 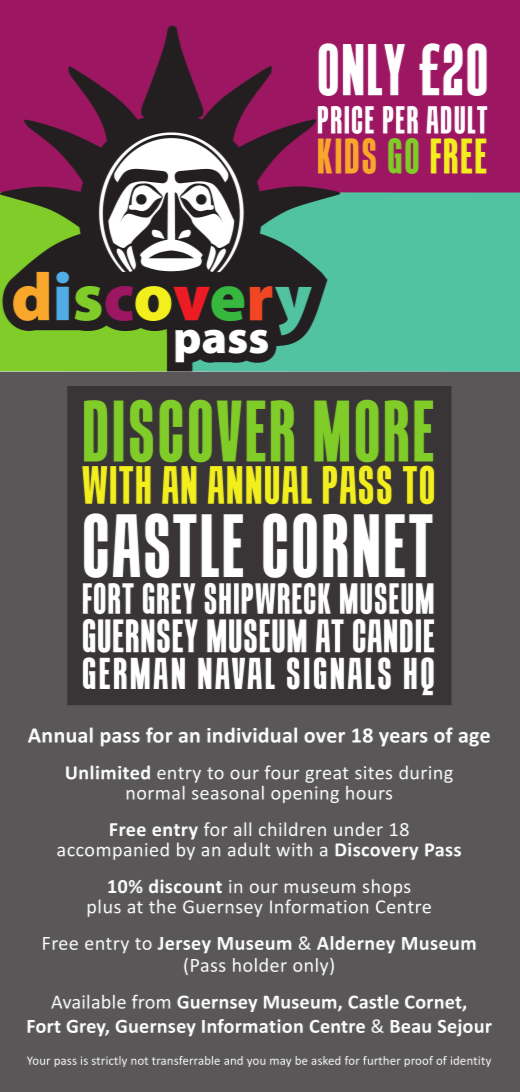 I want to click on SHIPWRECK, so click(x=268, y=598).
